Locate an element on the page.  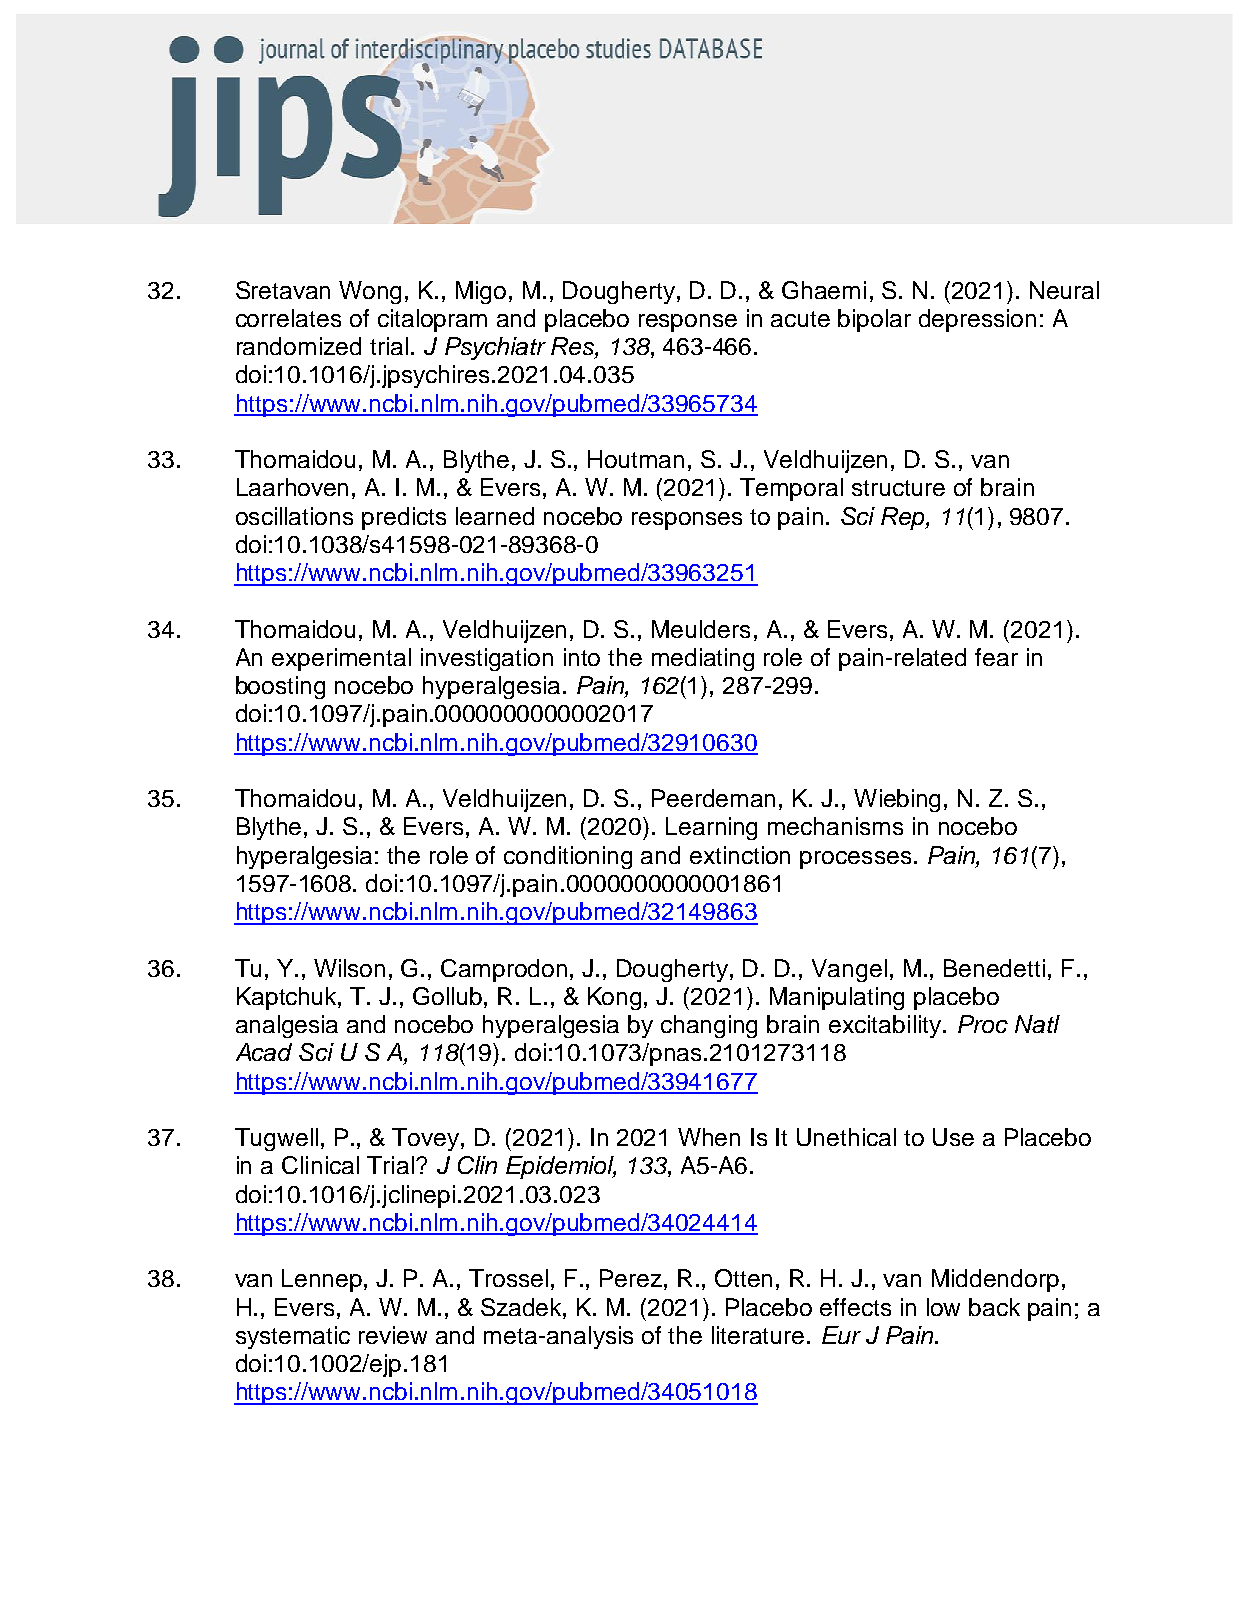
Learning is located at coordinates (711, 828).
